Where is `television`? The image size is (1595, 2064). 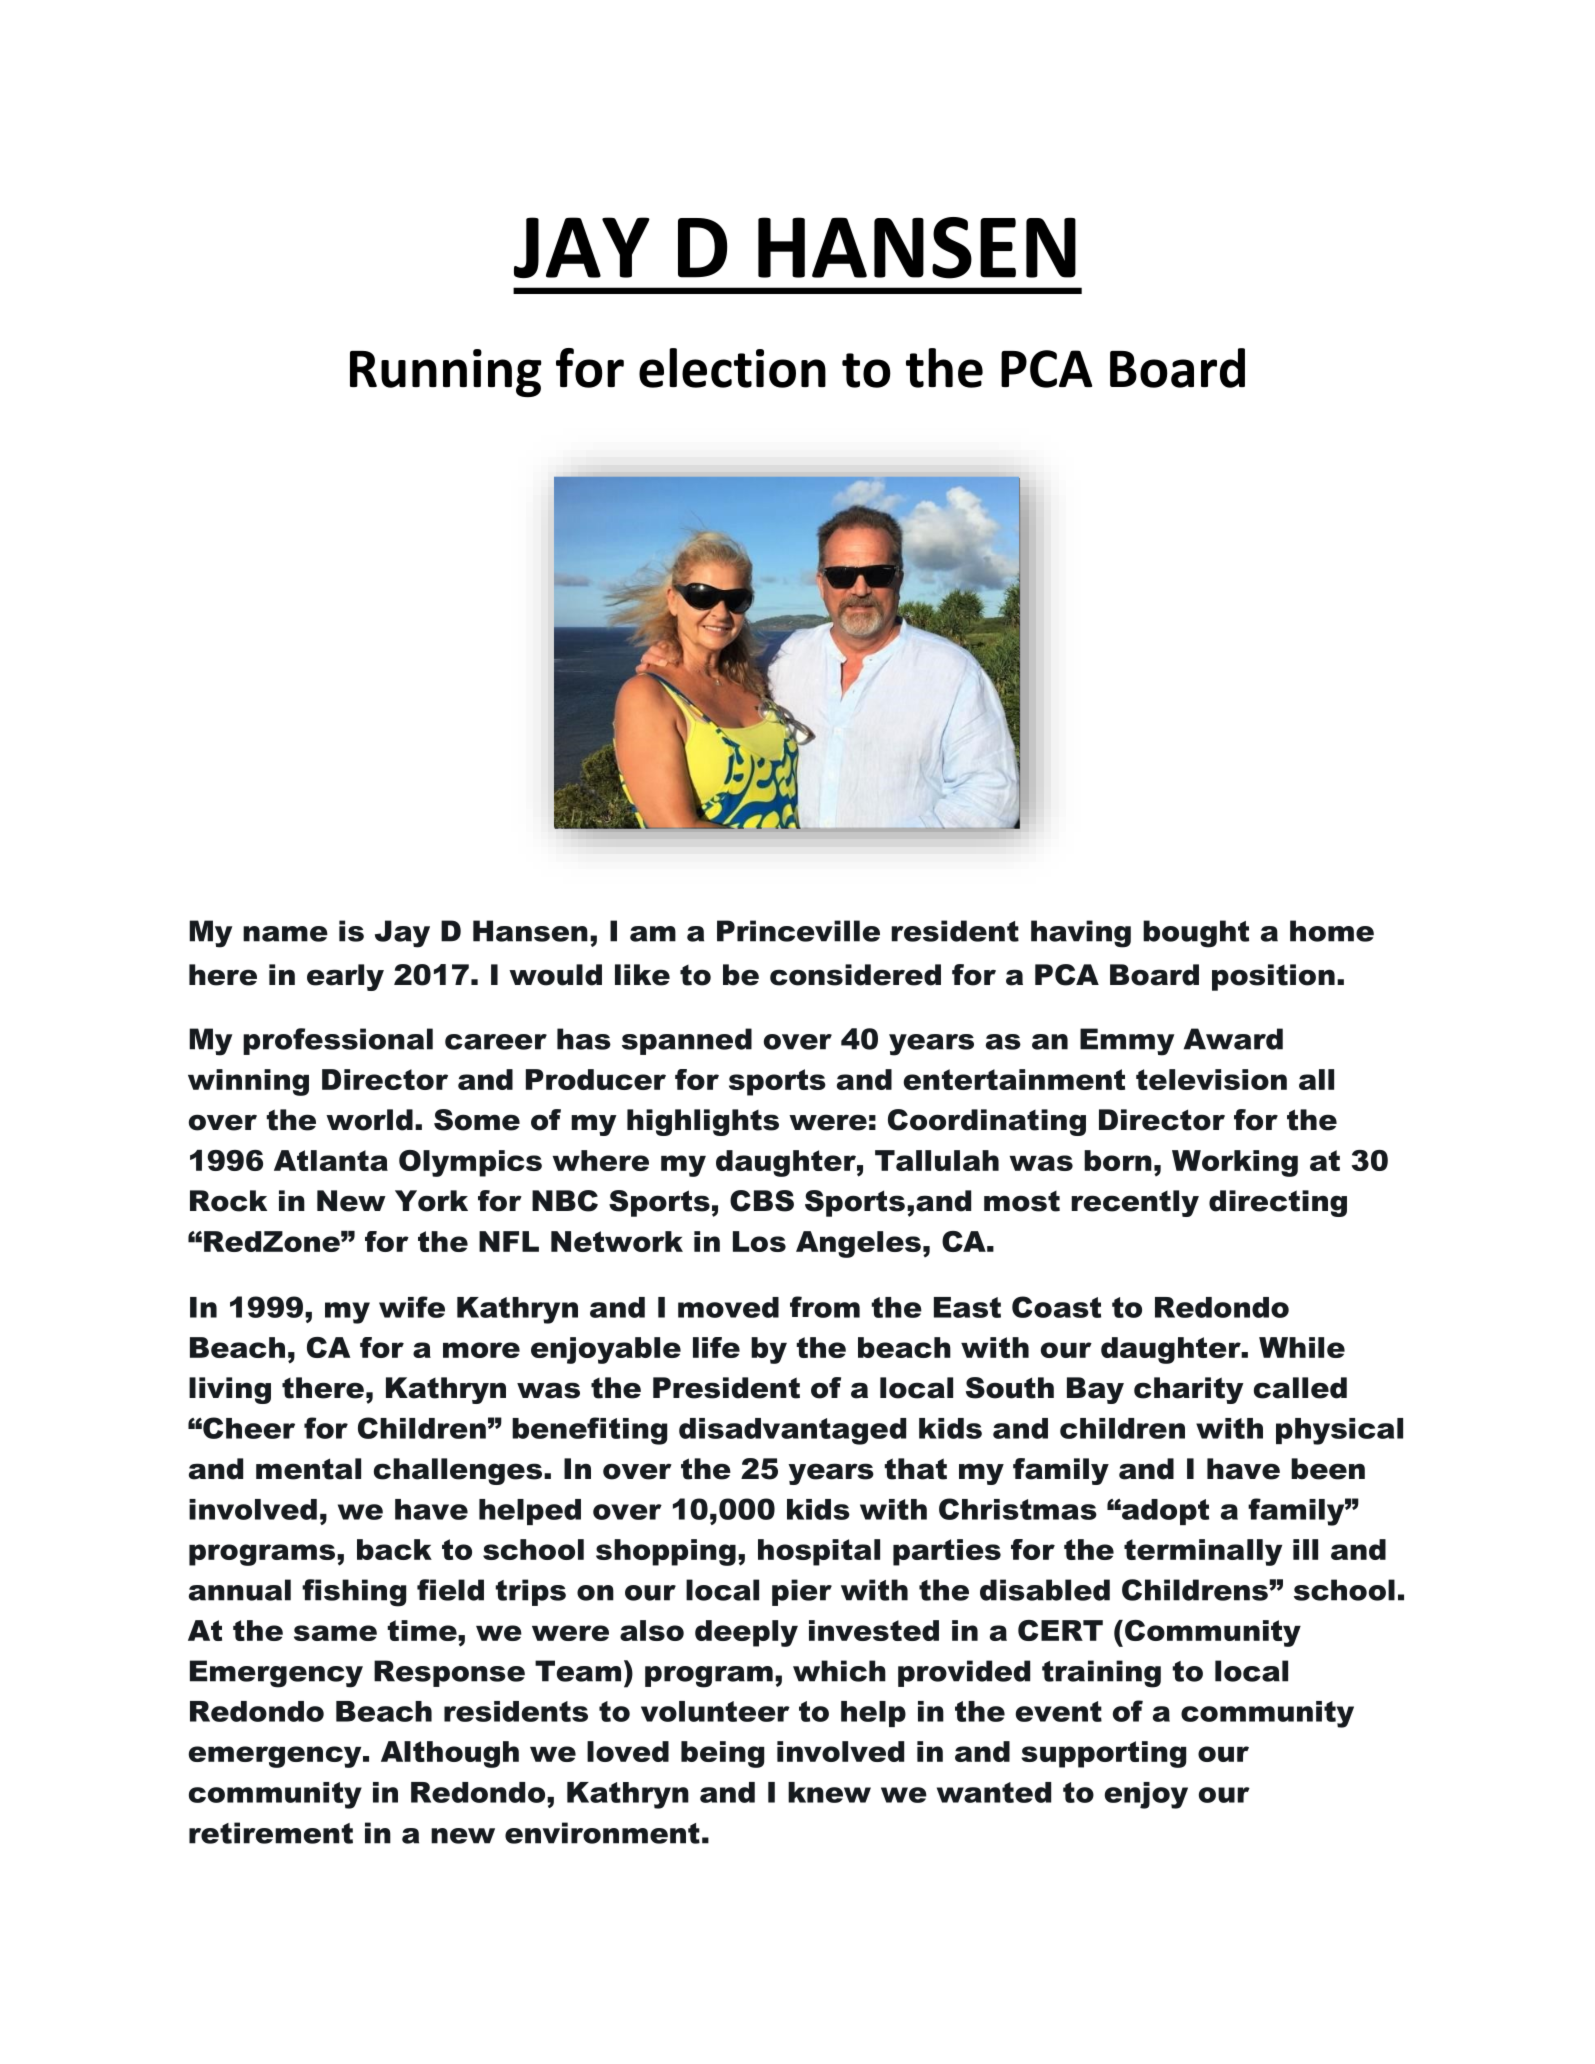 television is located at coordinates (1211, 1079).
